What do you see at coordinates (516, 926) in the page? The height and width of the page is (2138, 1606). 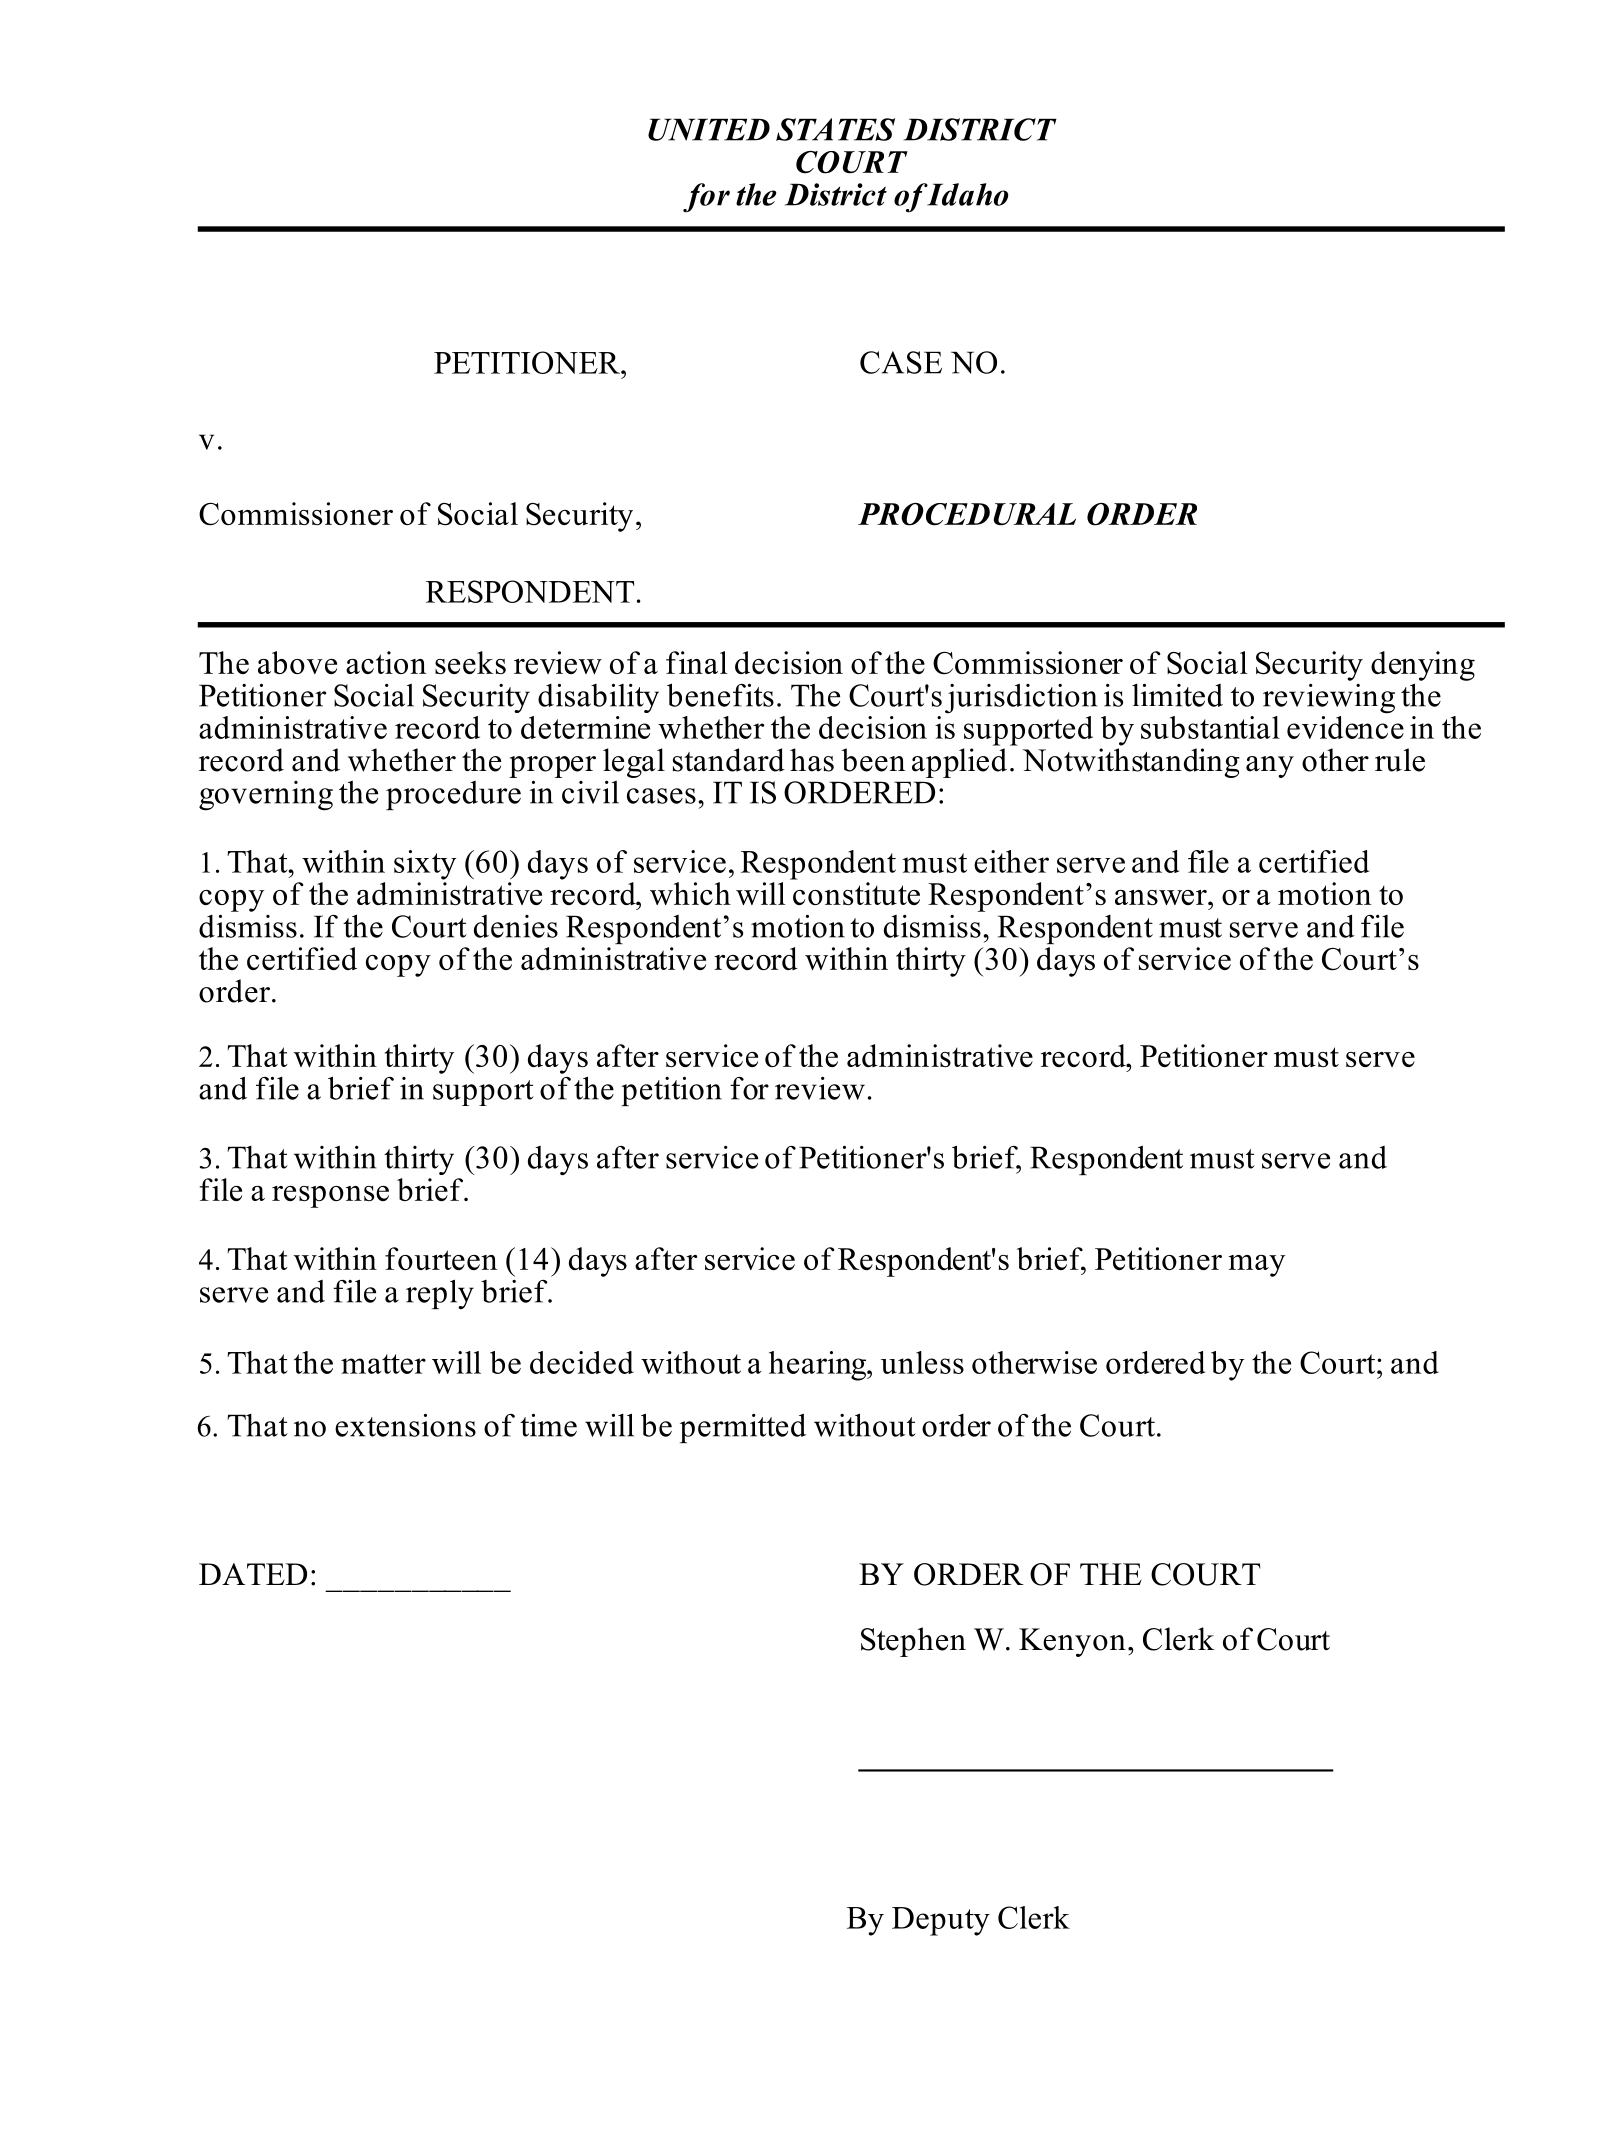 I see `denies` at bounding box center [516, 926].
